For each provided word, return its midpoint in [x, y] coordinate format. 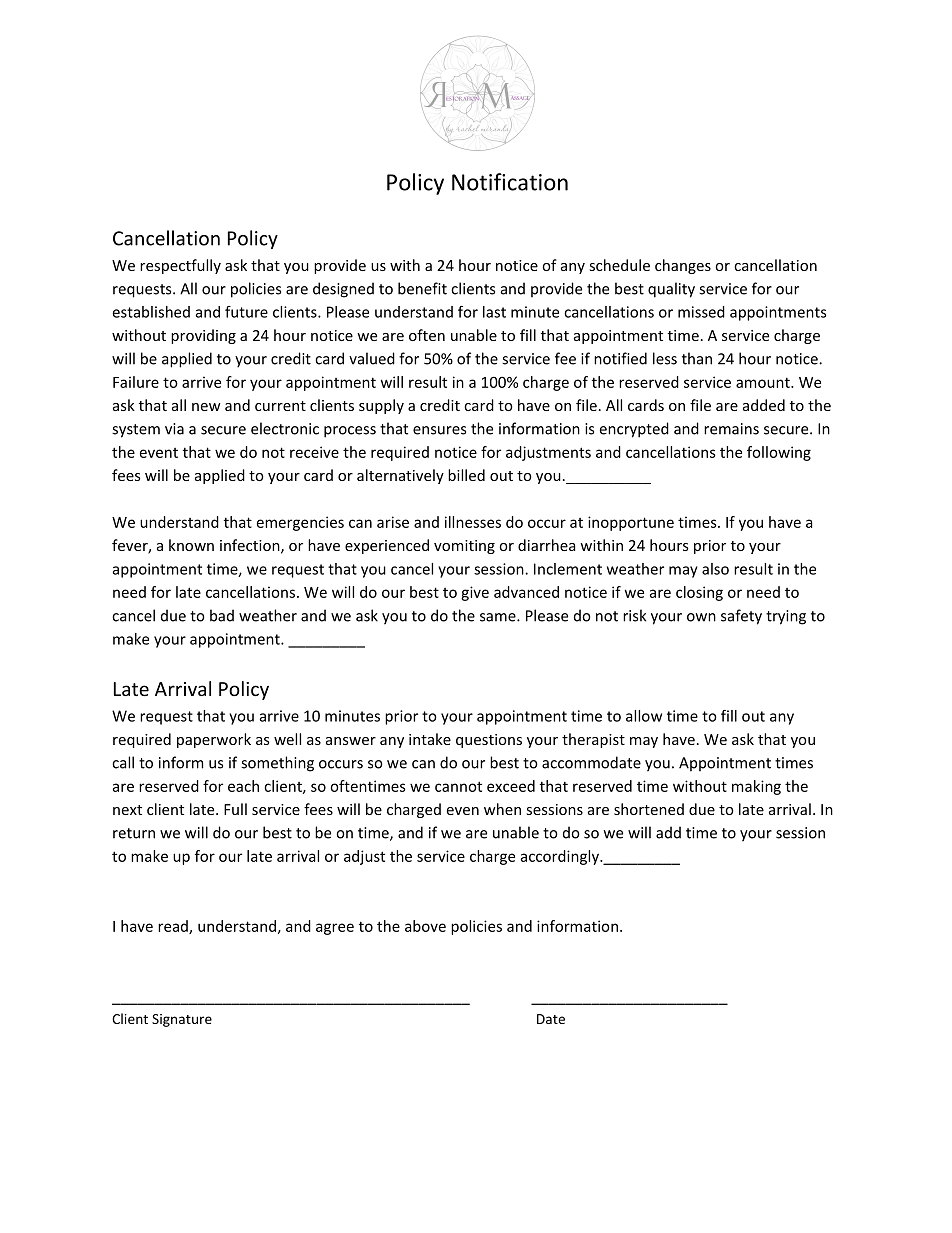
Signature [182, 1020]
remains [731, 429]
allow [644, 716]
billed [466, 475]
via [174, 429]
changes [683, 266]
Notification [510, 182]
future [246, 312]
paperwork [214, 740]
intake [430, 739]
